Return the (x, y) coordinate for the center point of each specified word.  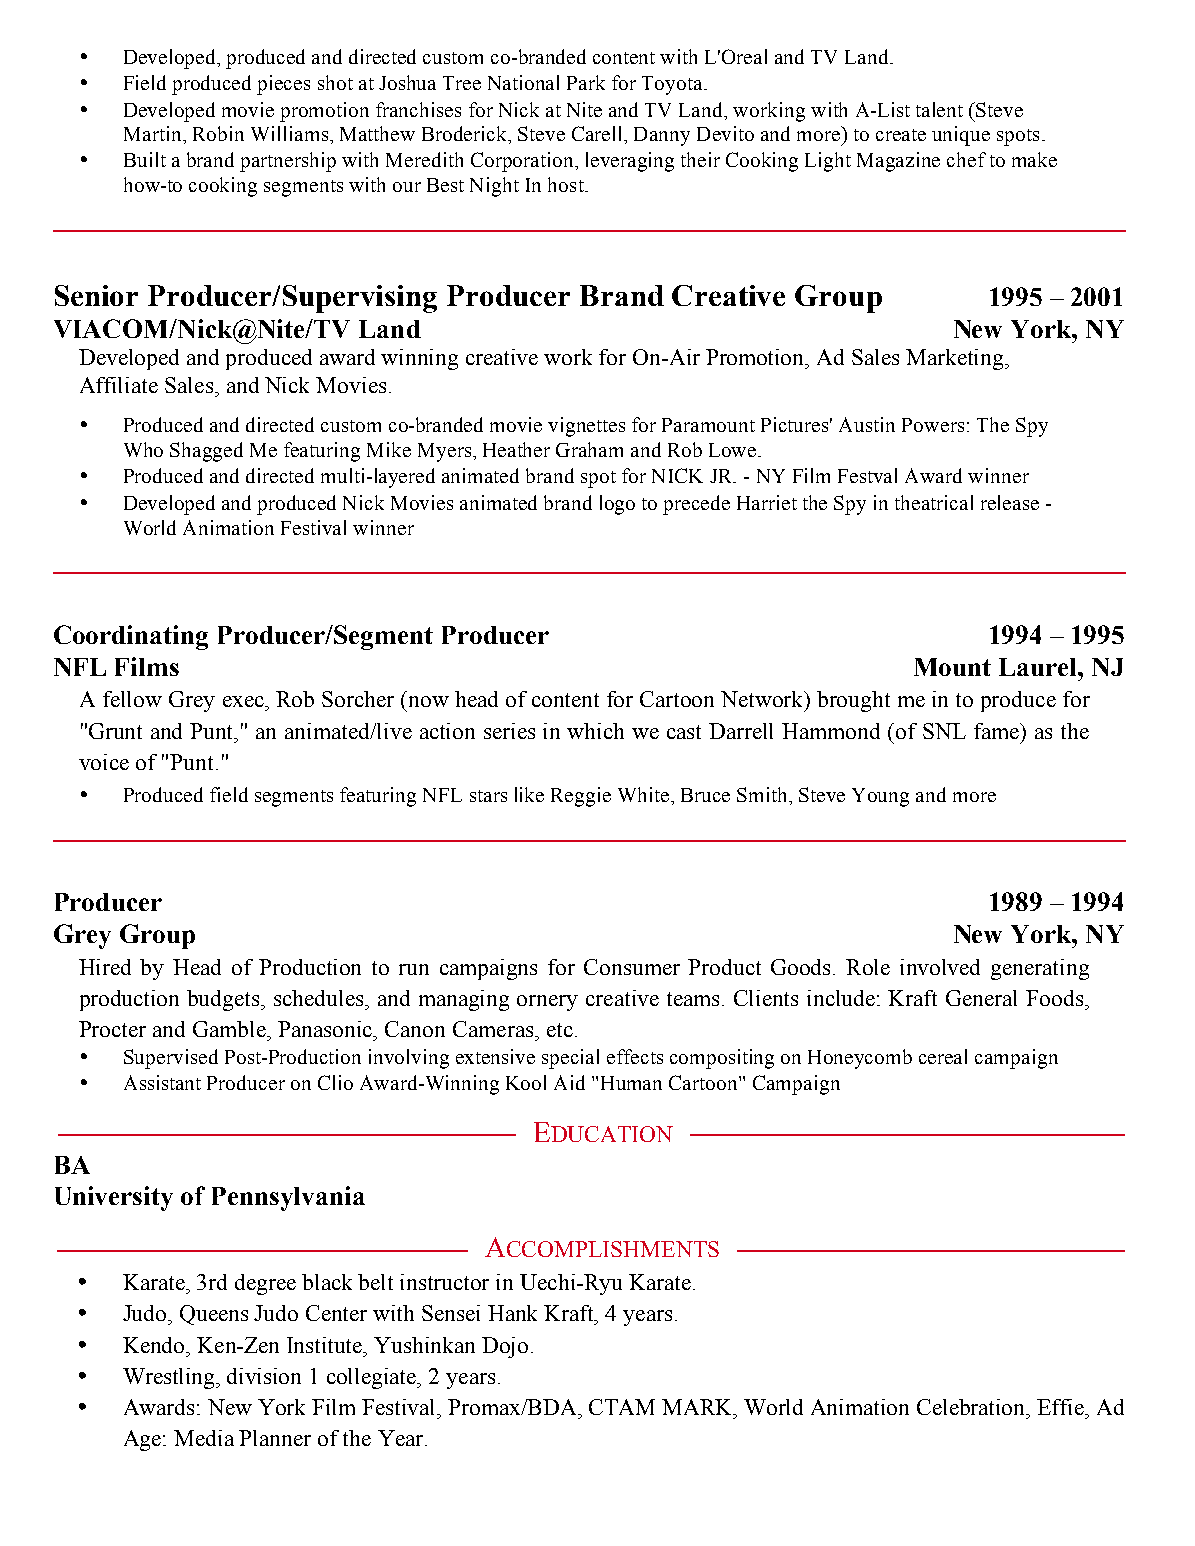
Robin (218, 133)
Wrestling (170, 1378)
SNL (944, 731)
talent (939, 109)
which (595, 731)
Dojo (505, 1347)
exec (244, 701)
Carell (599, 135)
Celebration (972, 1407)
